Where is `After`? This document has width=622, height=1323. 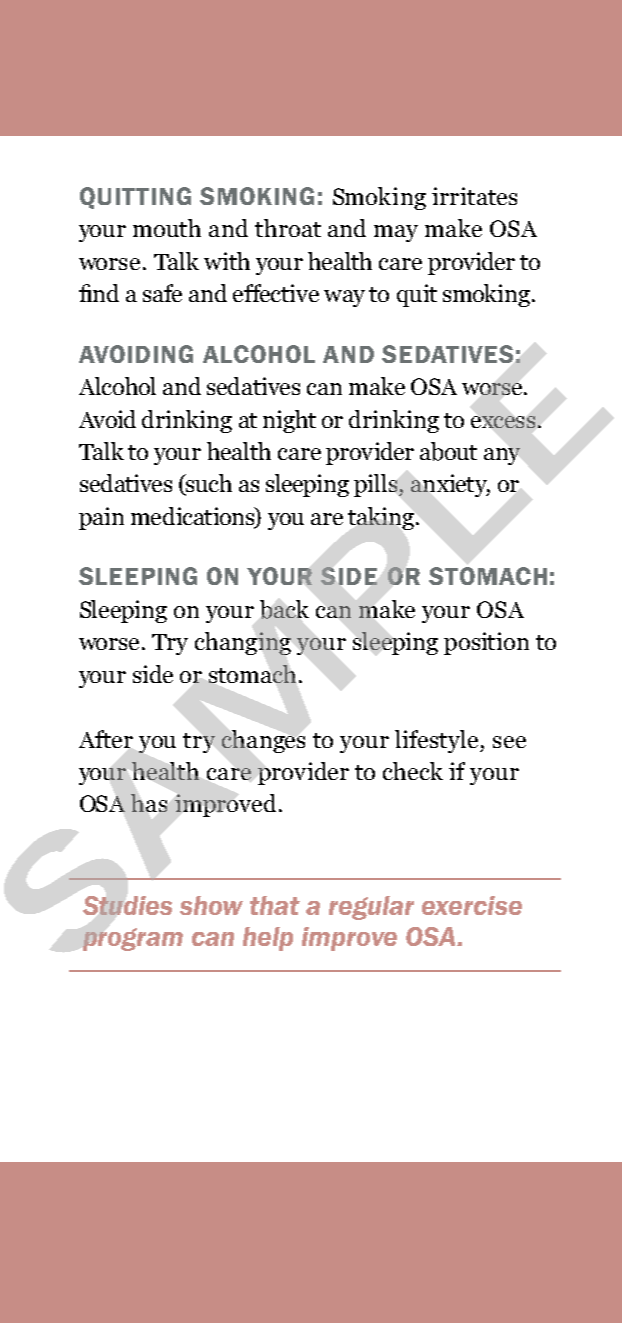 After is located at coordinates (106, 739).
